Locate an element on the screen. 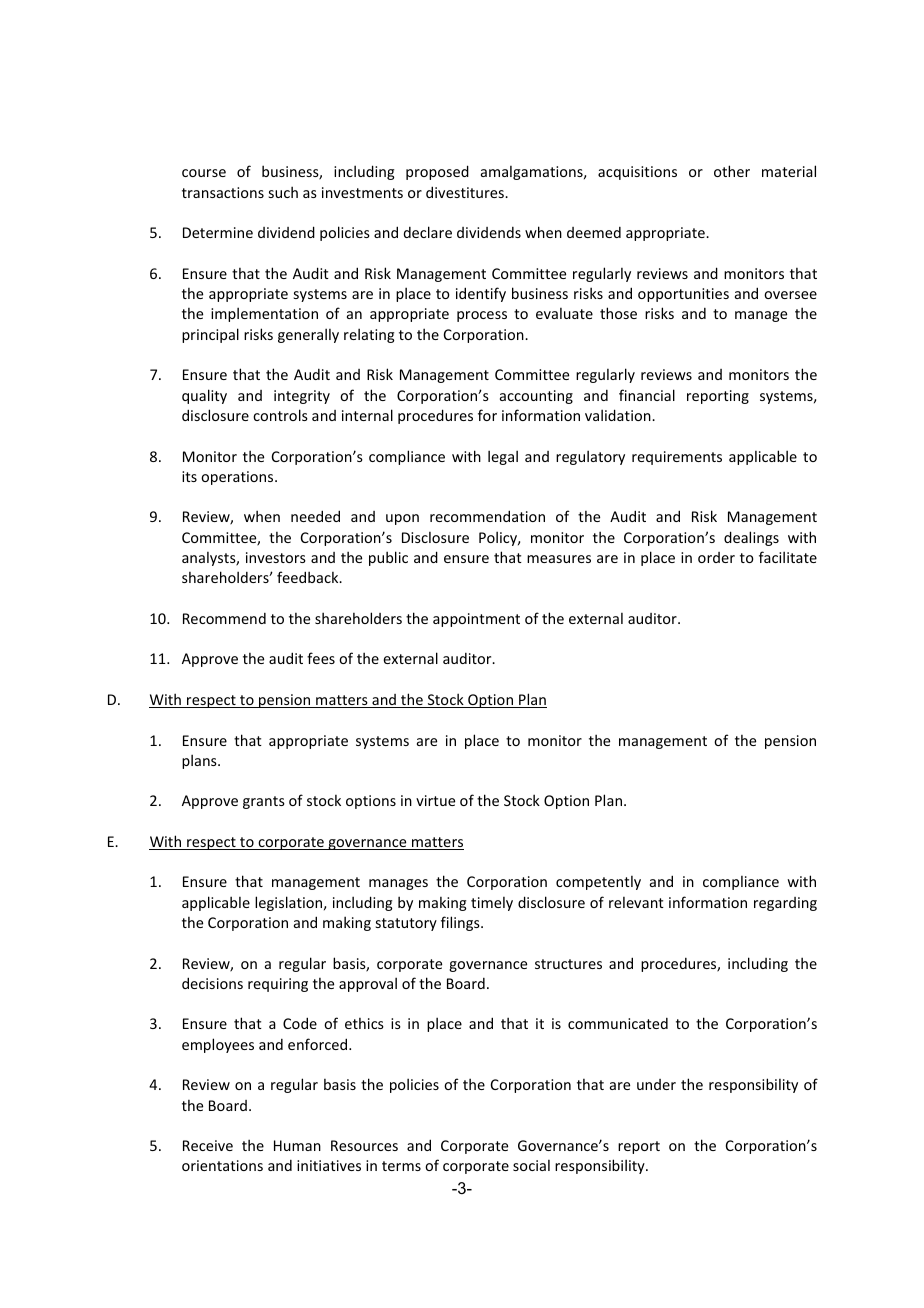 This screenshot has width=924, height=1308. fees is located at coordinates (321, 658).
